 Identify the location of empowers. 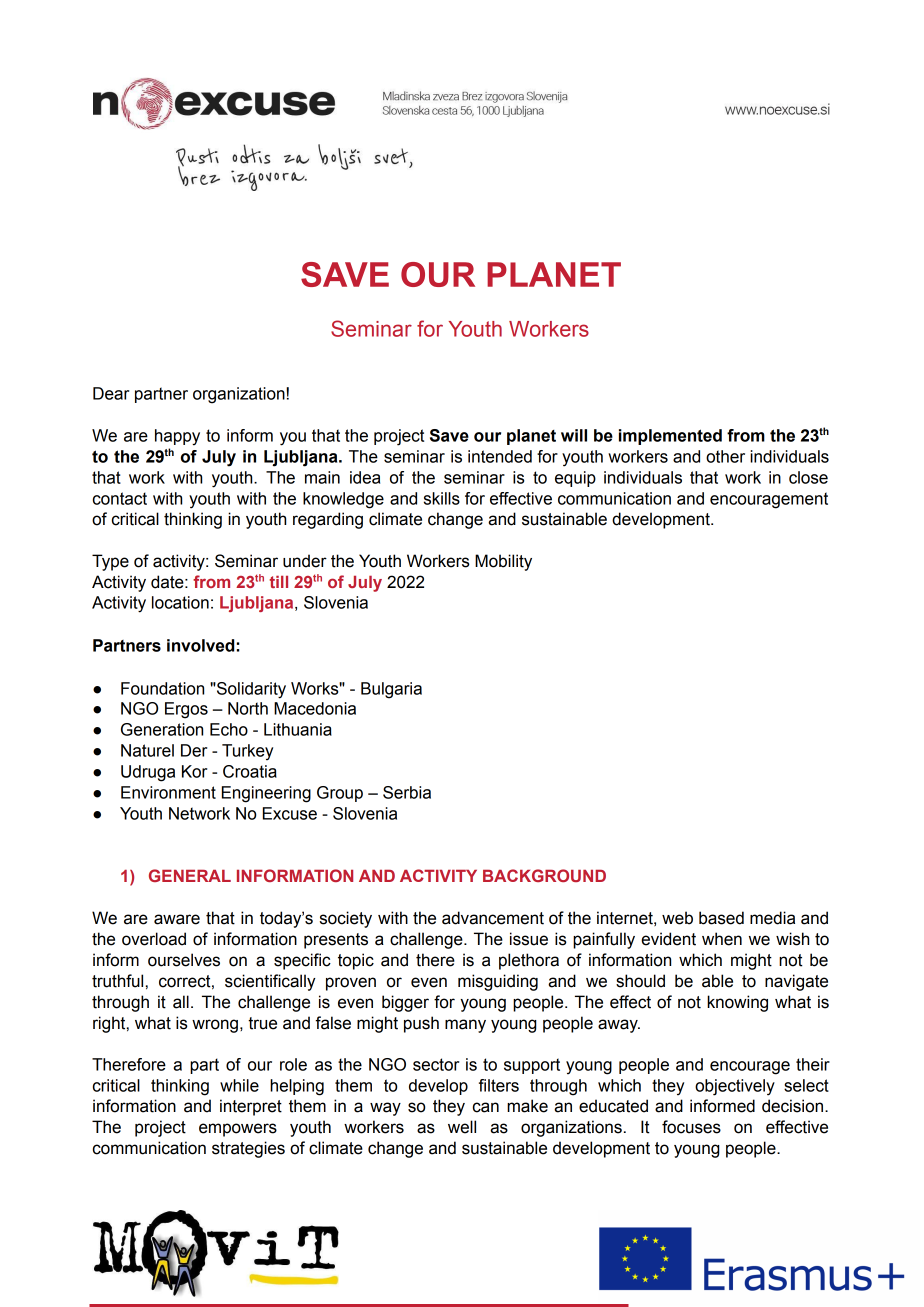
(238, 1130).
